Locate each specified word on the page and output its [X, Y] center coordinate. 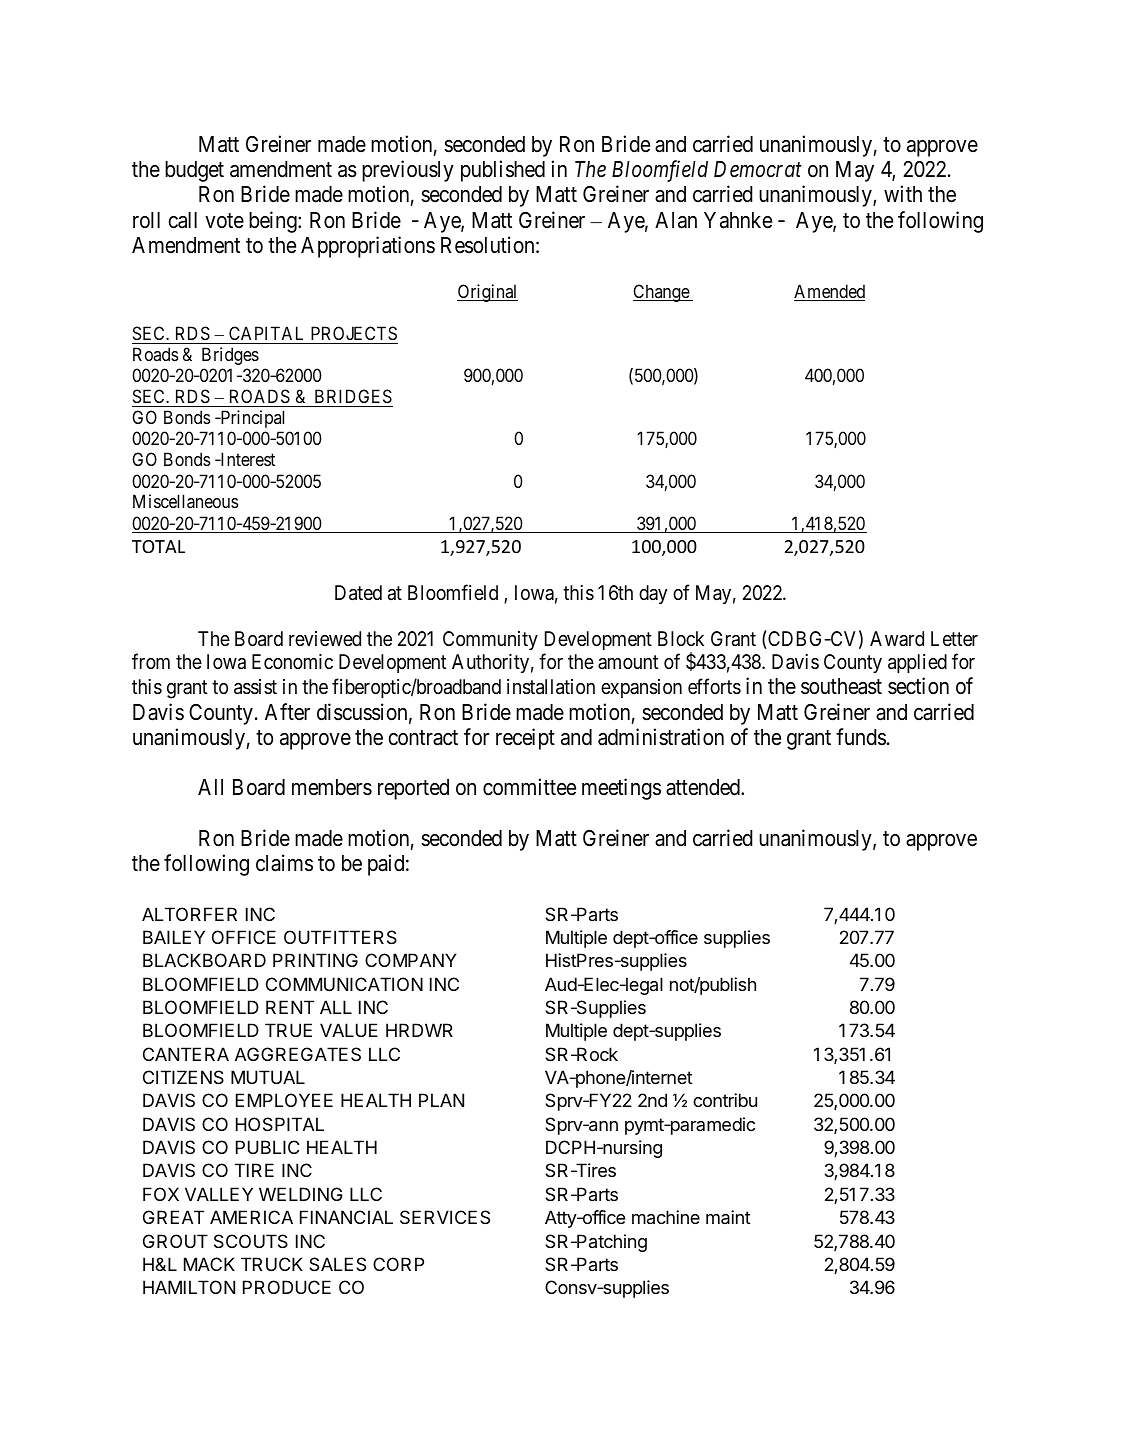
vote [224, 220]
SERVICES [445, 1217]
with [903, 193]
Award [897, 638]
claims [284, 863]
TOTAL [158, 546]
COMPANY [411, 960]
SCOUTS [251, 1241]
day [653, 594]
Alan [676, 220]
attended [704, 787]
